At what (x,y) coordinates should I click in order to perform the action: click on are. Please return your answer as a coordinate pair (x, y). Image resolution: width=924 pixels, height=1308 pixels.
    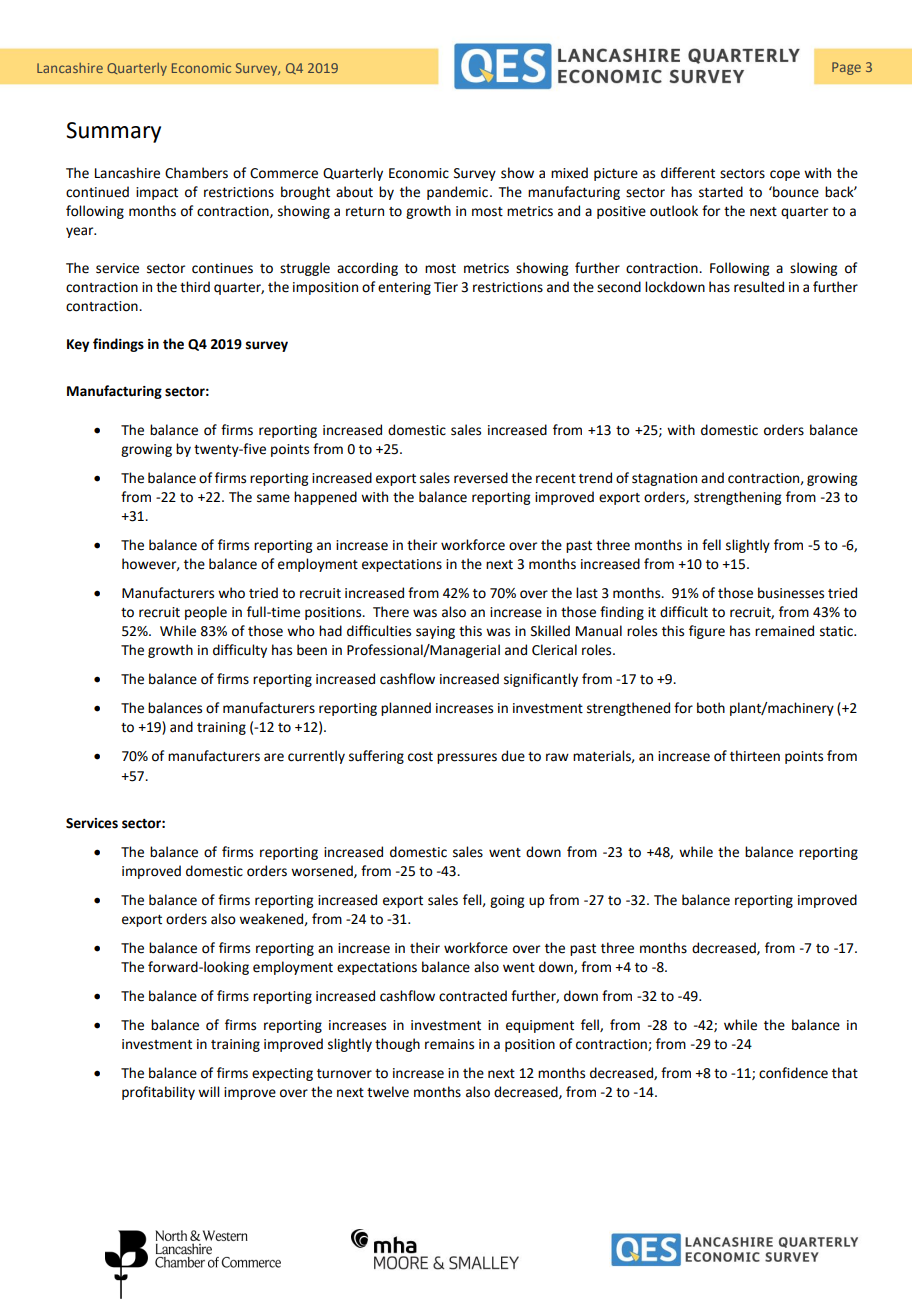
    Looking at the image, I should click on (274, 757).
